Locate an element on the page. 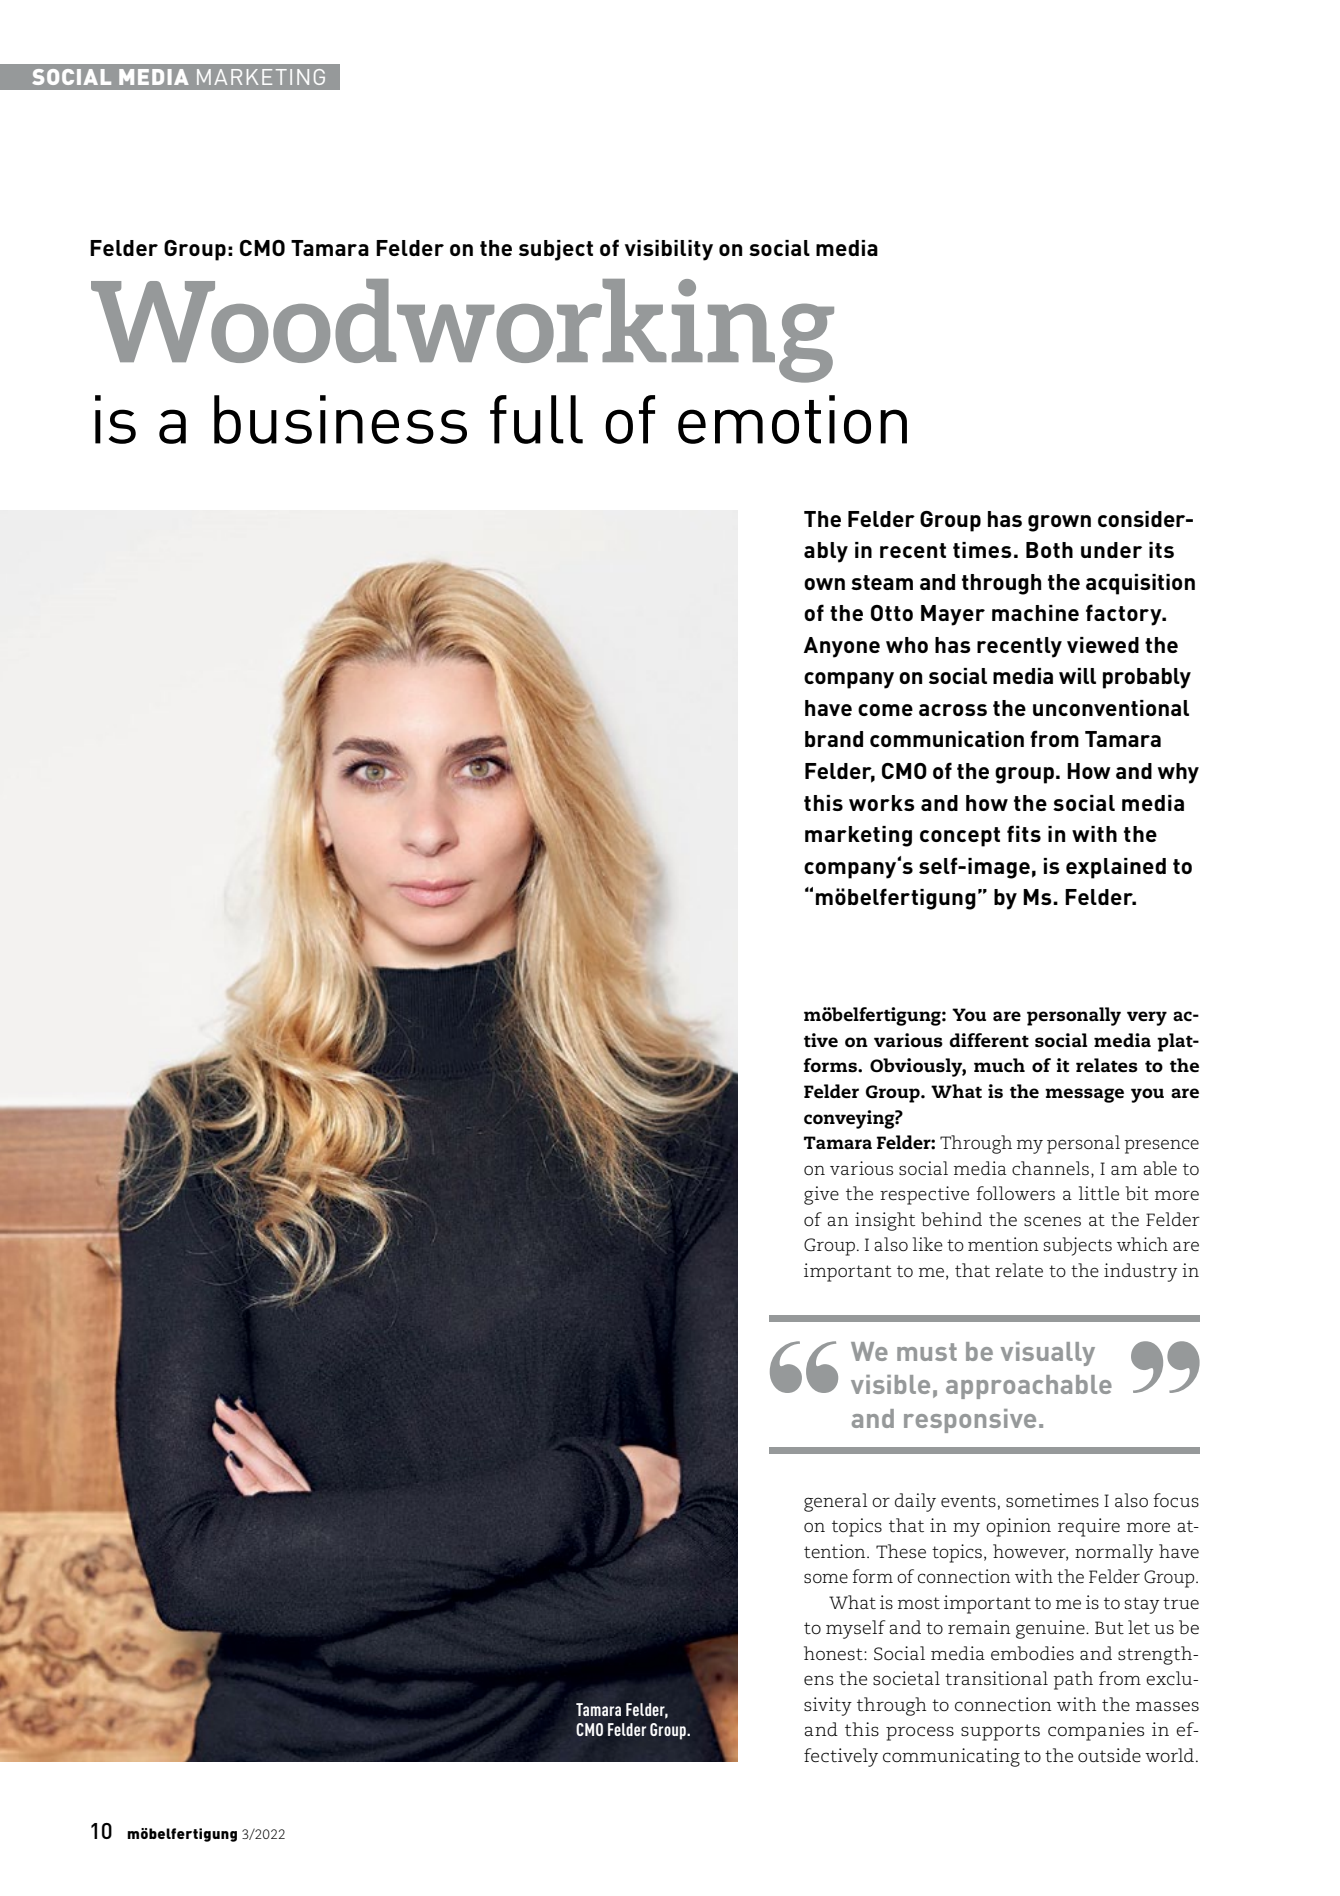 This page has width=1340, height=1896. different is located at coordinates (989, 1040).
